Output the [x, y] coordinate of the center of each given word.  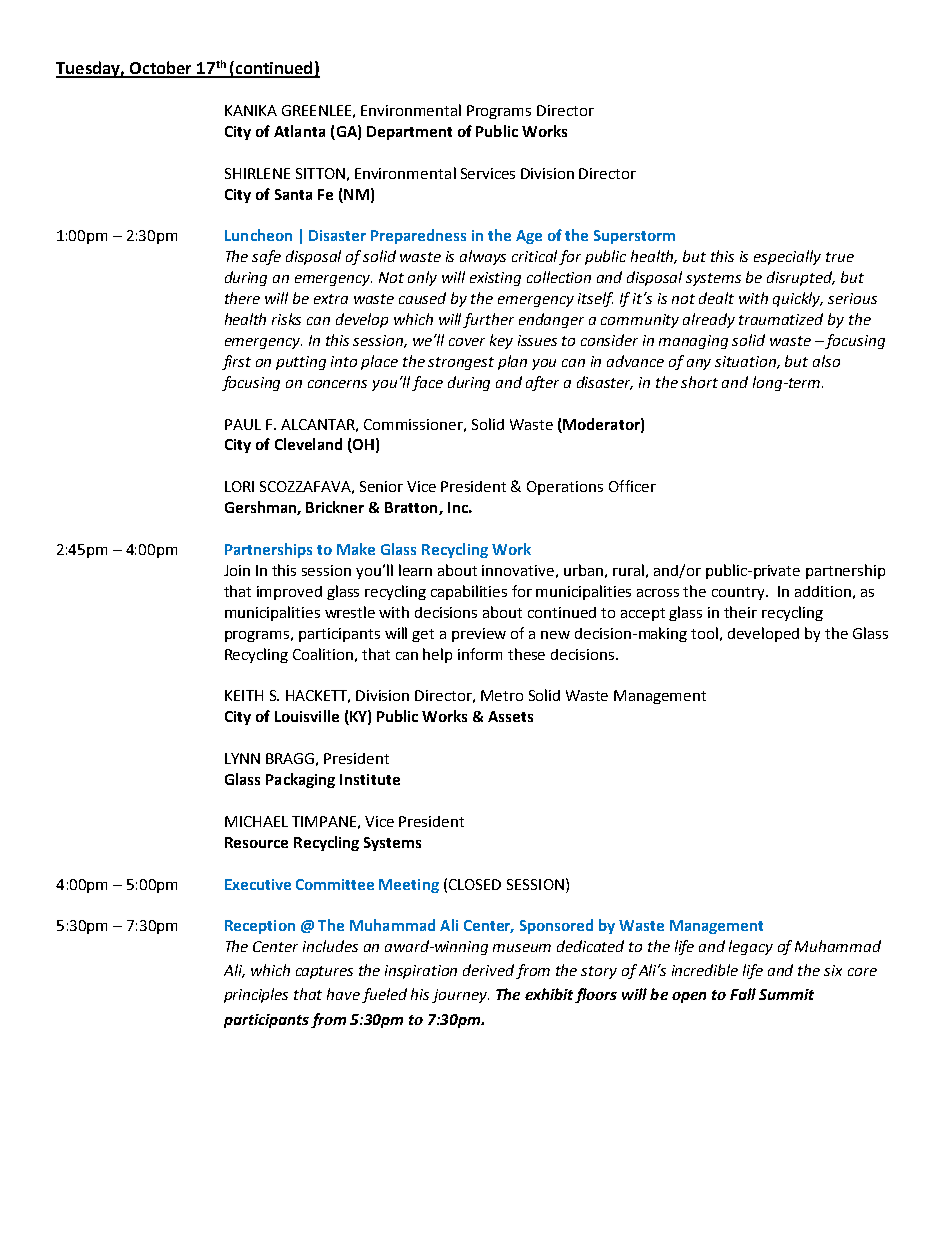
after [542, 383]
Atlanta [299, 131]
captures [324, 972]
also [826, 361]
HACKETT [318, 696]
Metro [502, 695]
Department [409, 133]
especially [787, 257]
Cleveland [308, 444]
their [740, 612]
